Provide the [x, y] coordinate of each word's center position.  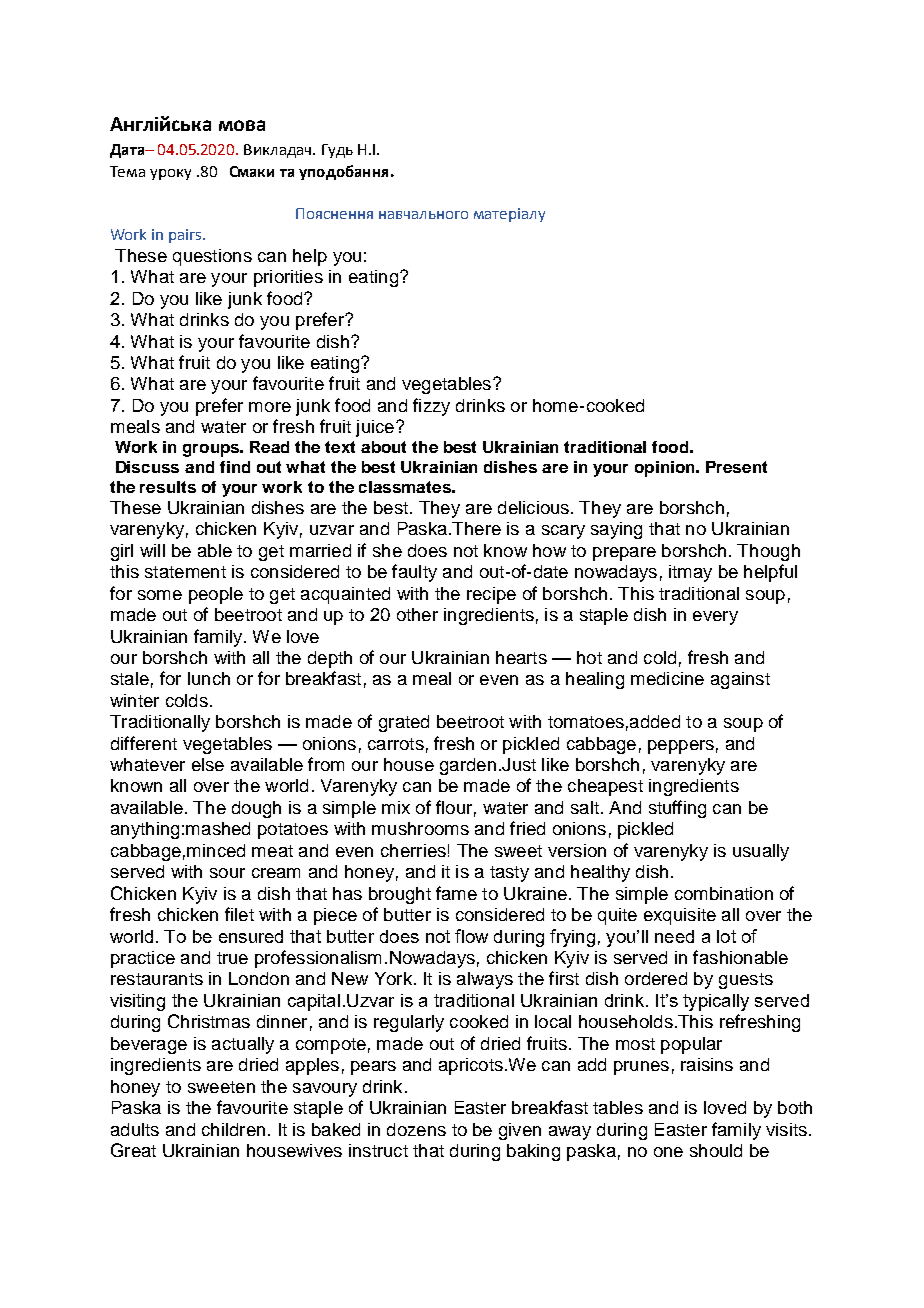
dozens [416, 1129]
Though [768, 552]
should [716, 1150]
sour [227, 873]
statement [185, 572]
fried [527, 828]
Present [736, 467]
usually [761, 852]
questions [212, 257]
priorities [288, 278]
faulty [414, 573]
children [233, 1129]
